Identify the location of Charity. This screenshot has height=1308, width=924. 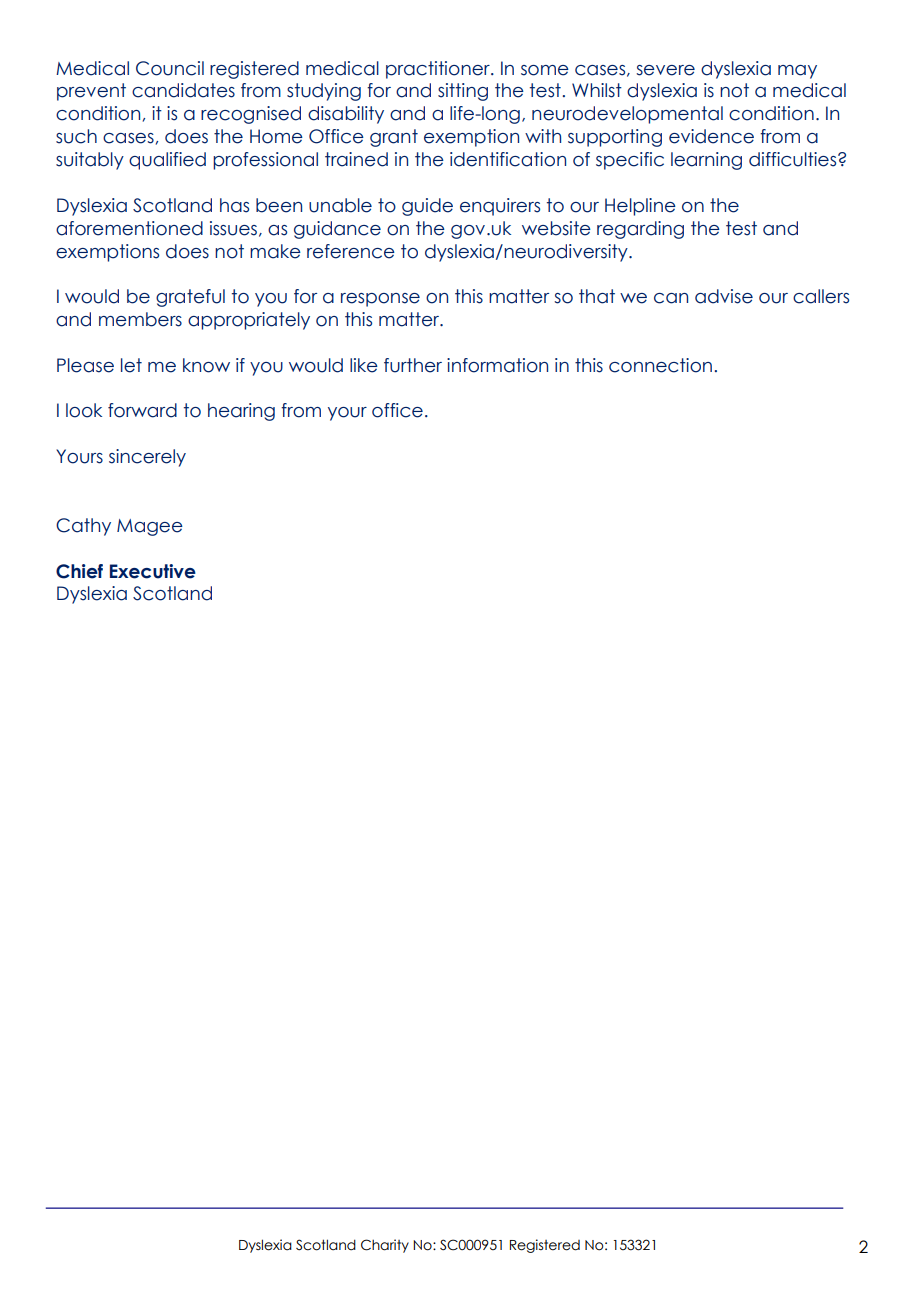
(385, 1246).
